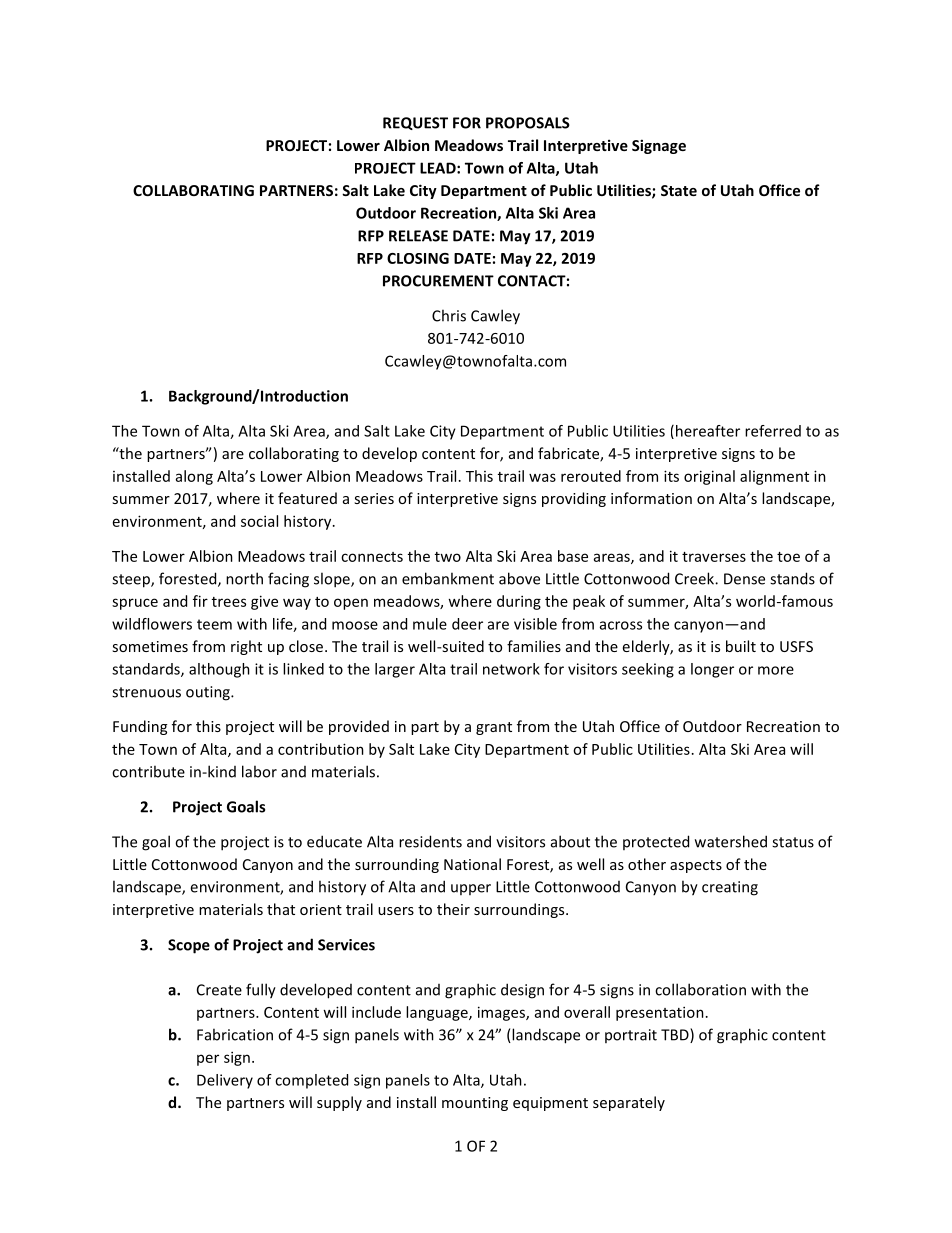  I want to click on mounting, so click(475, 1104).
